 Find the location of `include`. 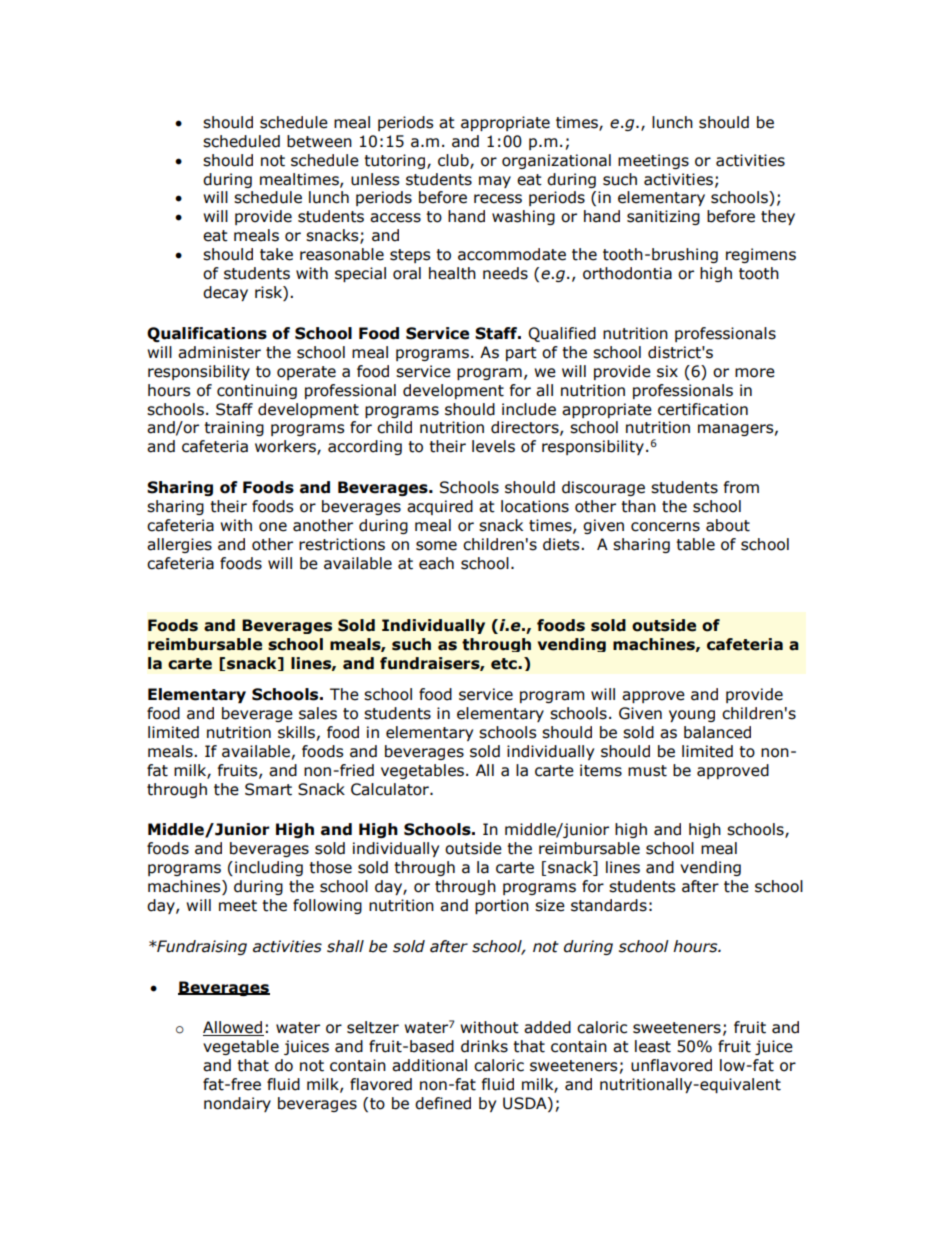

include is located at coordinates (529, 409).
